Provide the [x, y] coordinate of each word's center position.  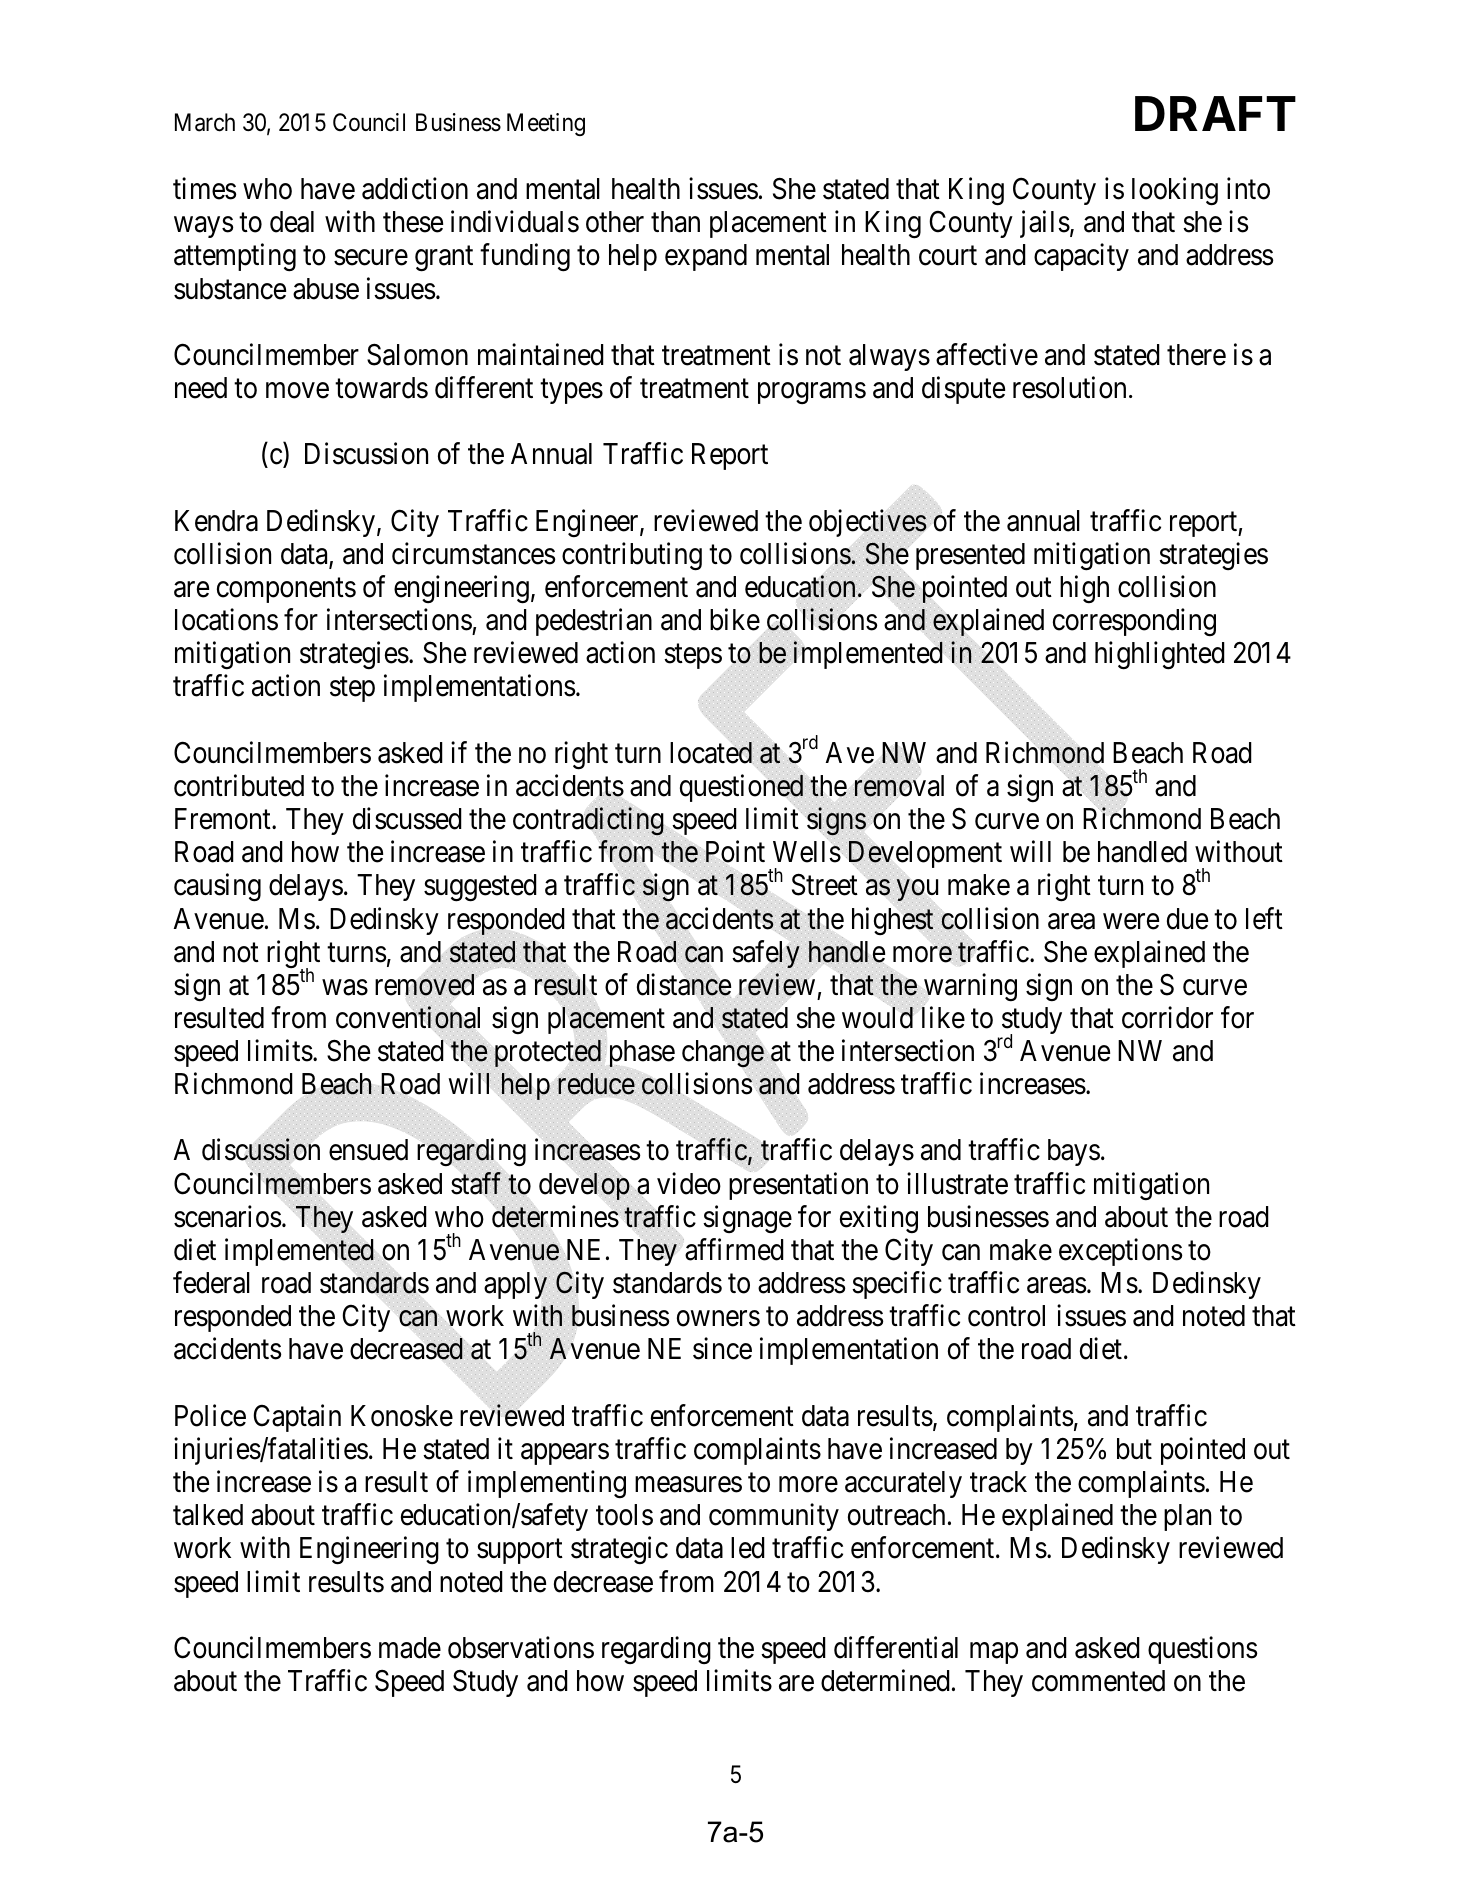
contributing [632, 556]
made [410, 1648]
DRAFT [1215, 113]
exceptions [1120, 1252]
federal [211, 1282]
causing [217, 888]
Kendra [216, 521]
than [675, 222]
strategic [619, 1550]
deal [292, 222]
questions [1202, 1650]
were [1131, 921]
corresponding [1134, 622]
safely [767, 954]
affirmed [733, 1249]
